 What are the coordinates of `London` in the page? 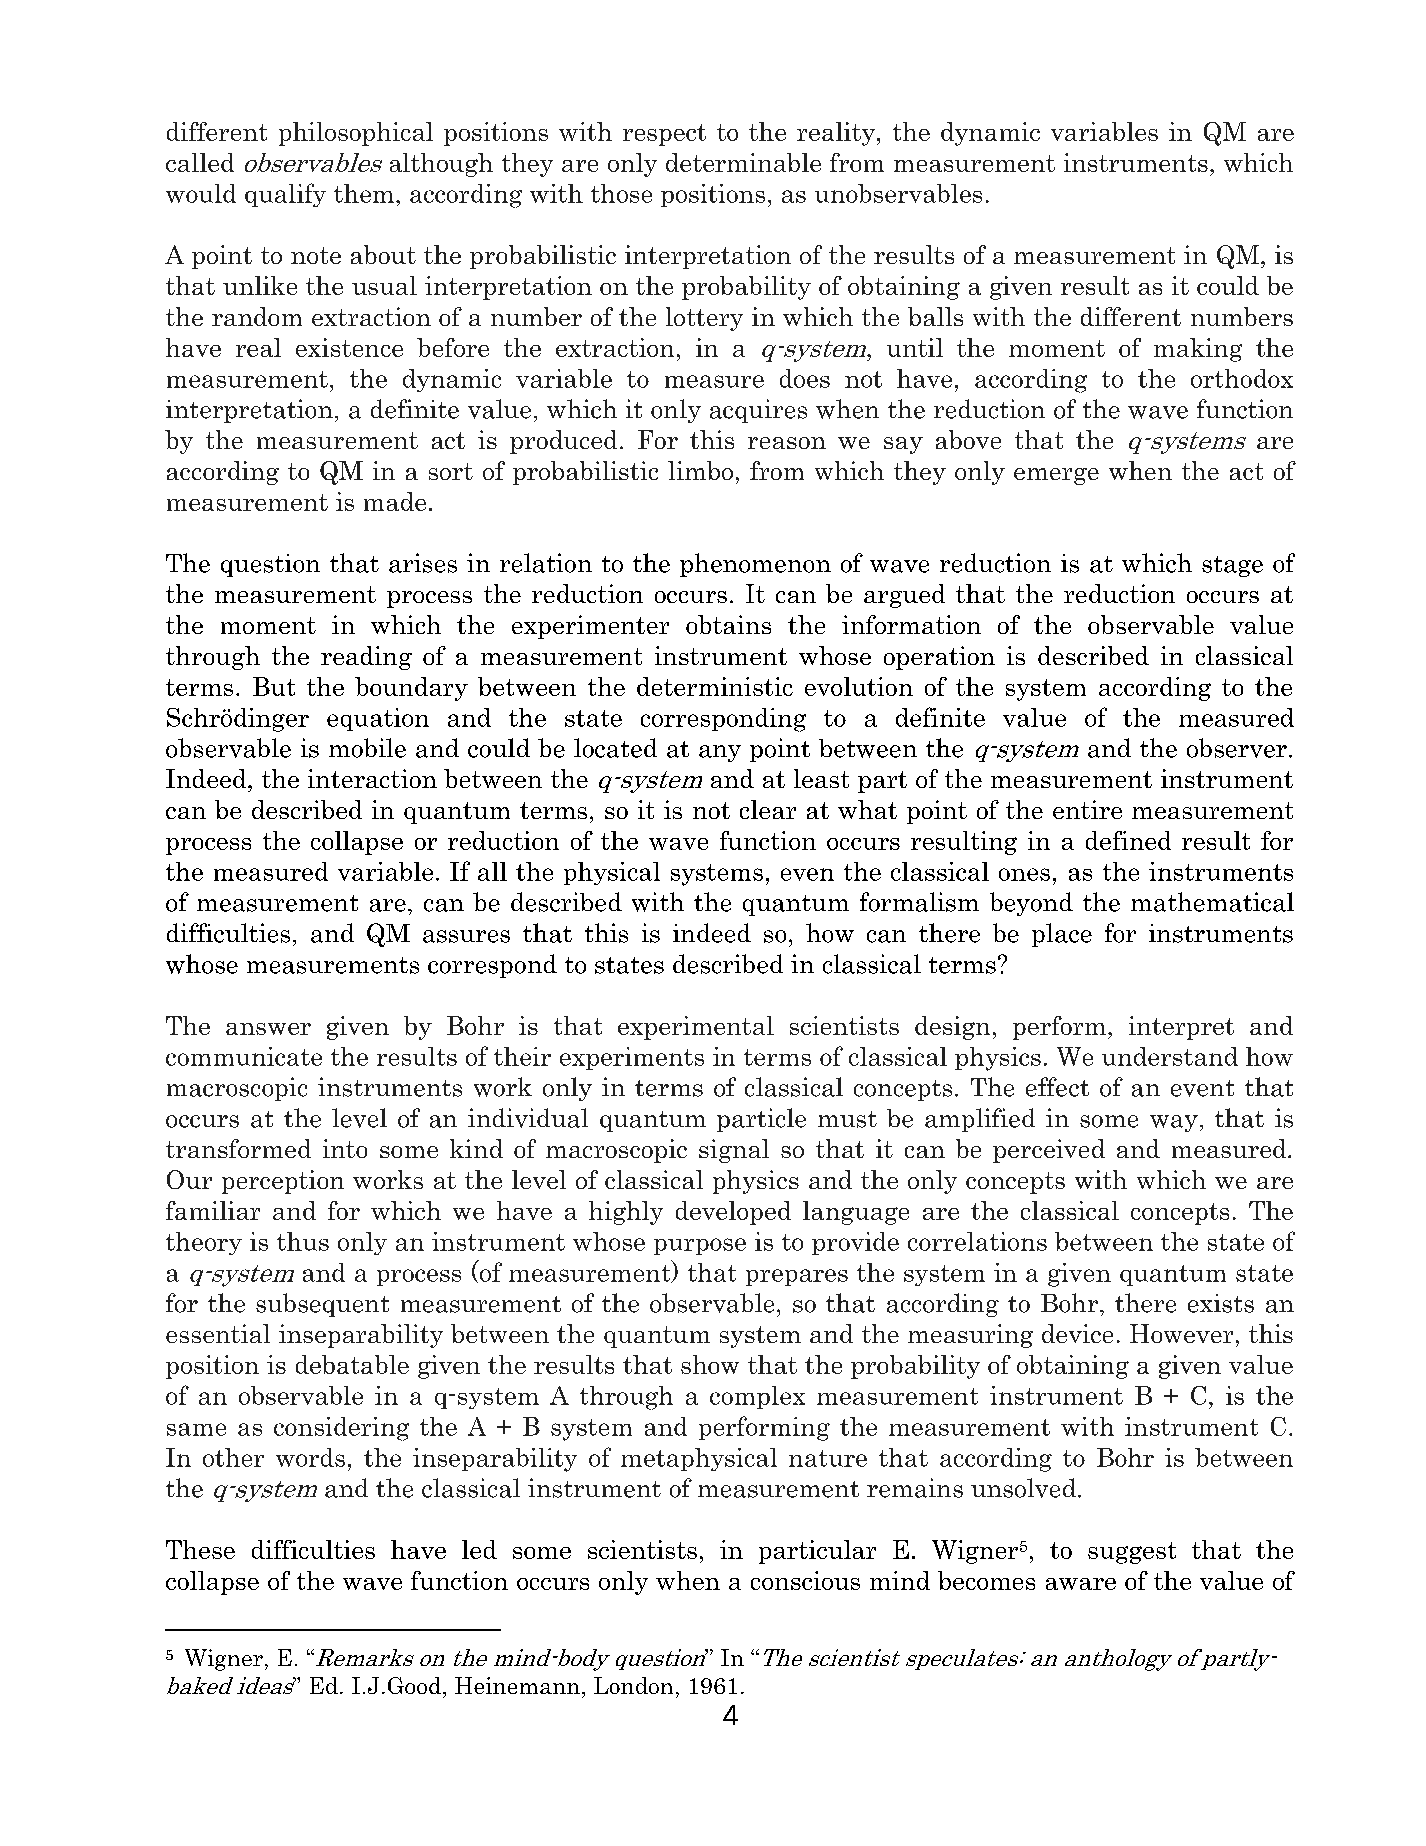 It's located at (633, 1685).
